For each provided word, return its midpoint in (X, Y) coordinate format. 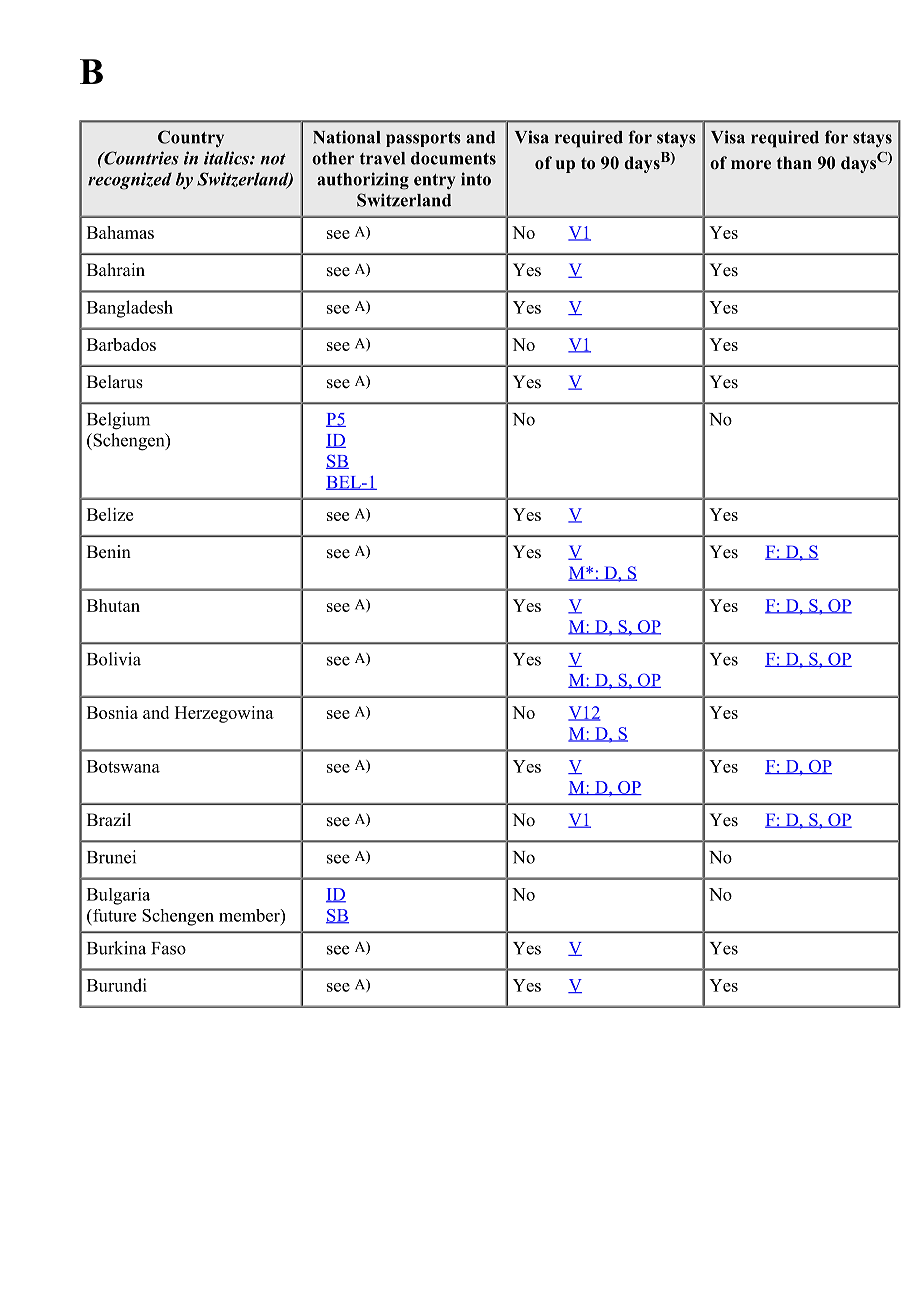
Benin (109, 552)
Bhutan (113, 605)
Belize (110, 514)
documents (453, 158)
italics (227, 158)
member (250, 915)
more (751, 165)
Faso (168, 948)
